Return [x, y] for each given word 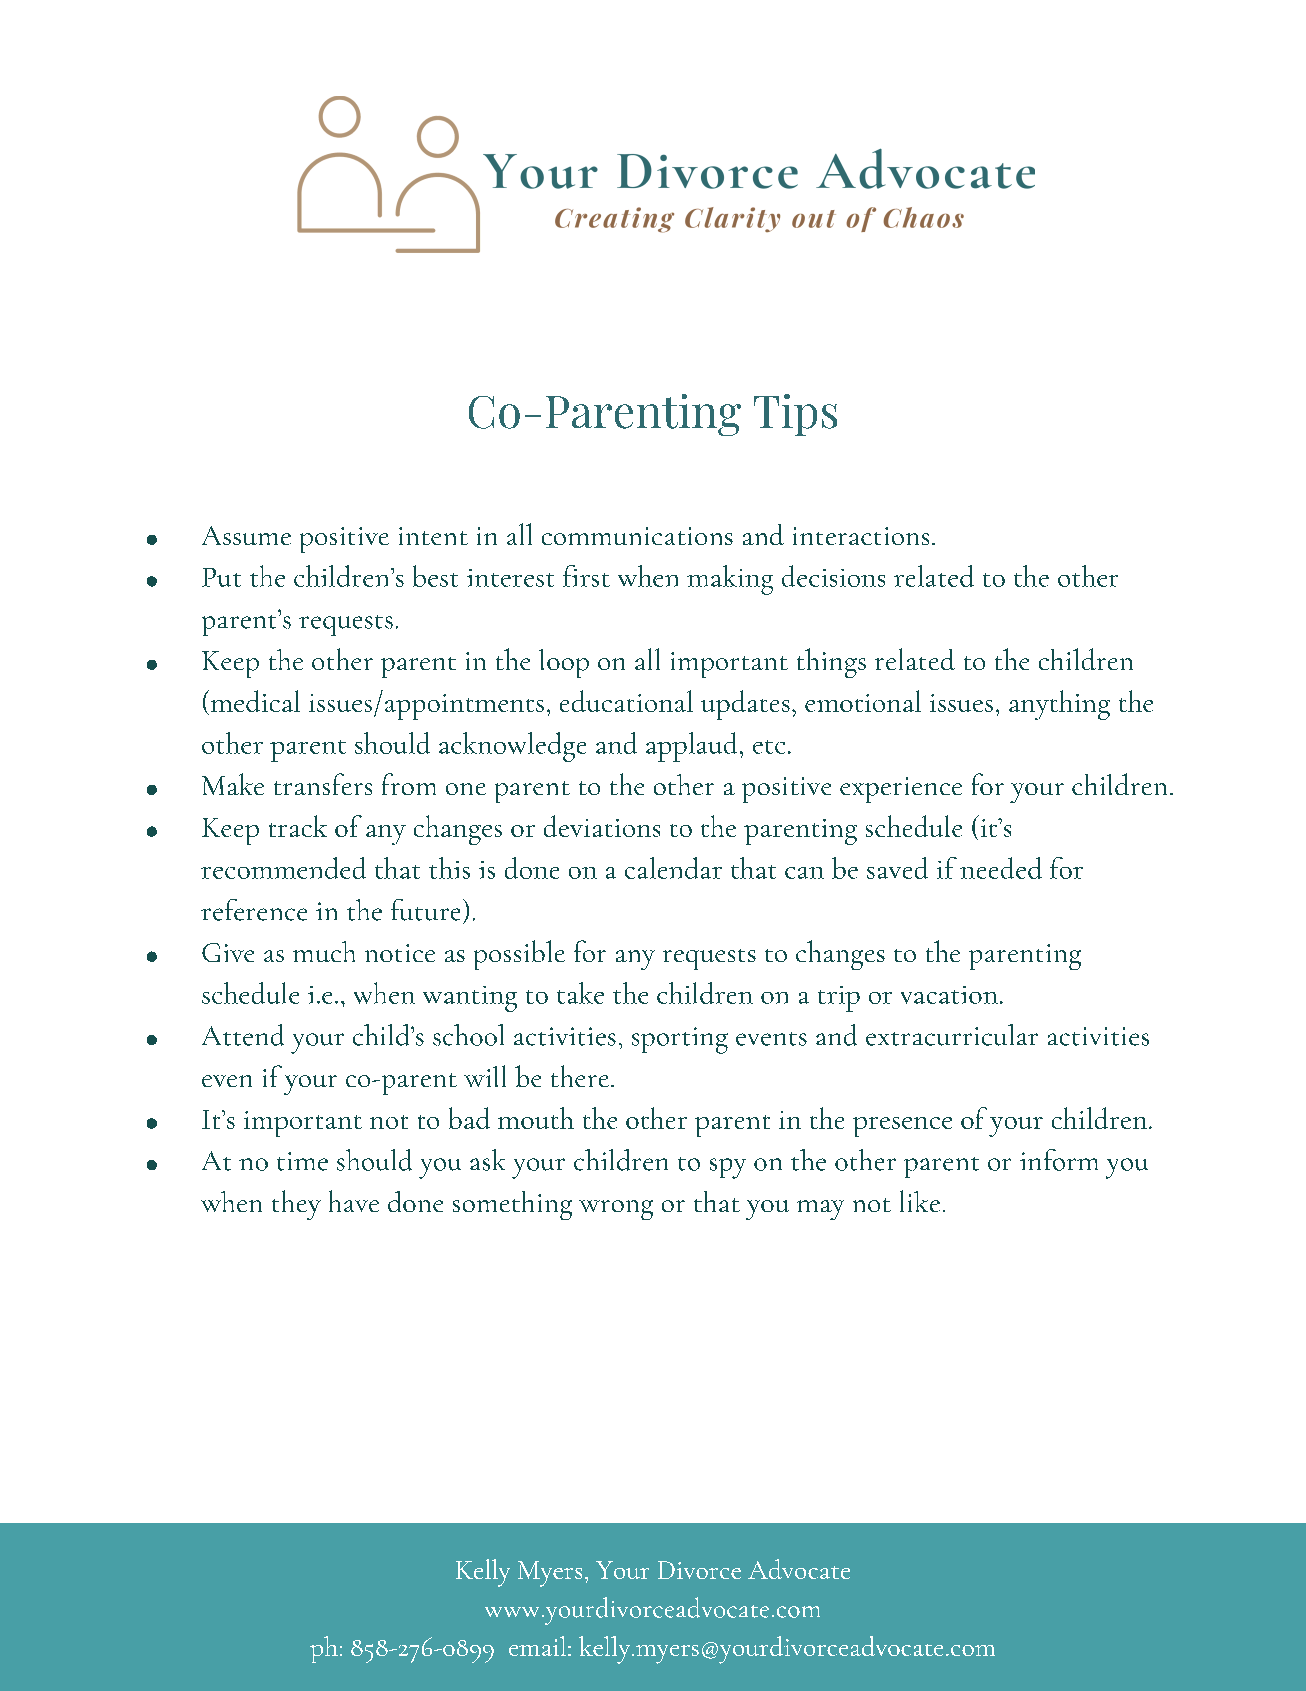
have [354, 1201]
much [324, 951]
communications [637, 536]
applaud [693, 747]
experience [901, 790]
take [580, 993]
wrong [616, 1210]
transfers [323, 784]
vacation [949, 995]
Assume [246, 535]
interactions [861, 536]
